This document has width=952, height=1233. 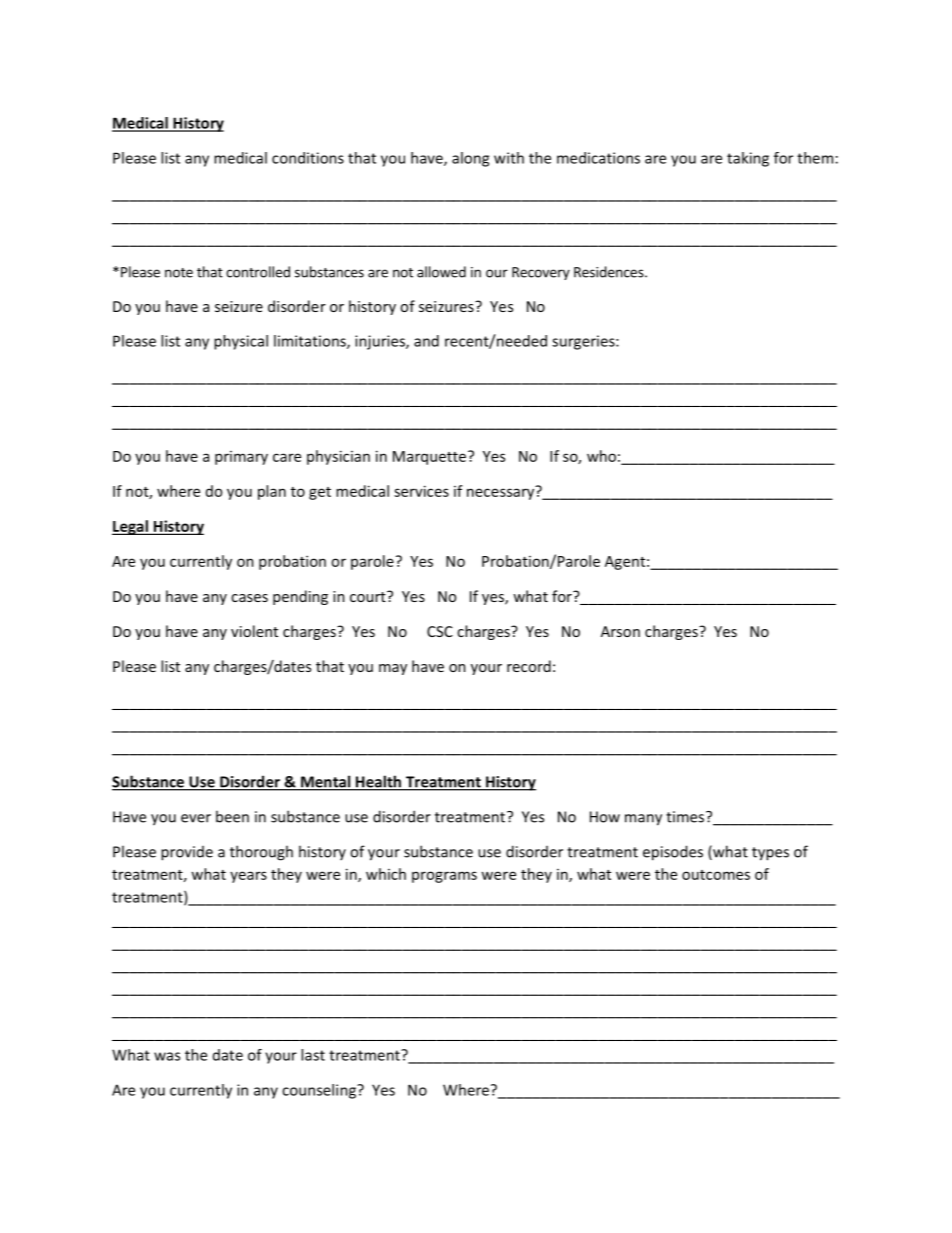 What do you see at coordinates (620, 631) in the document?
I see `Arson` at bounding box center [620, 631].
